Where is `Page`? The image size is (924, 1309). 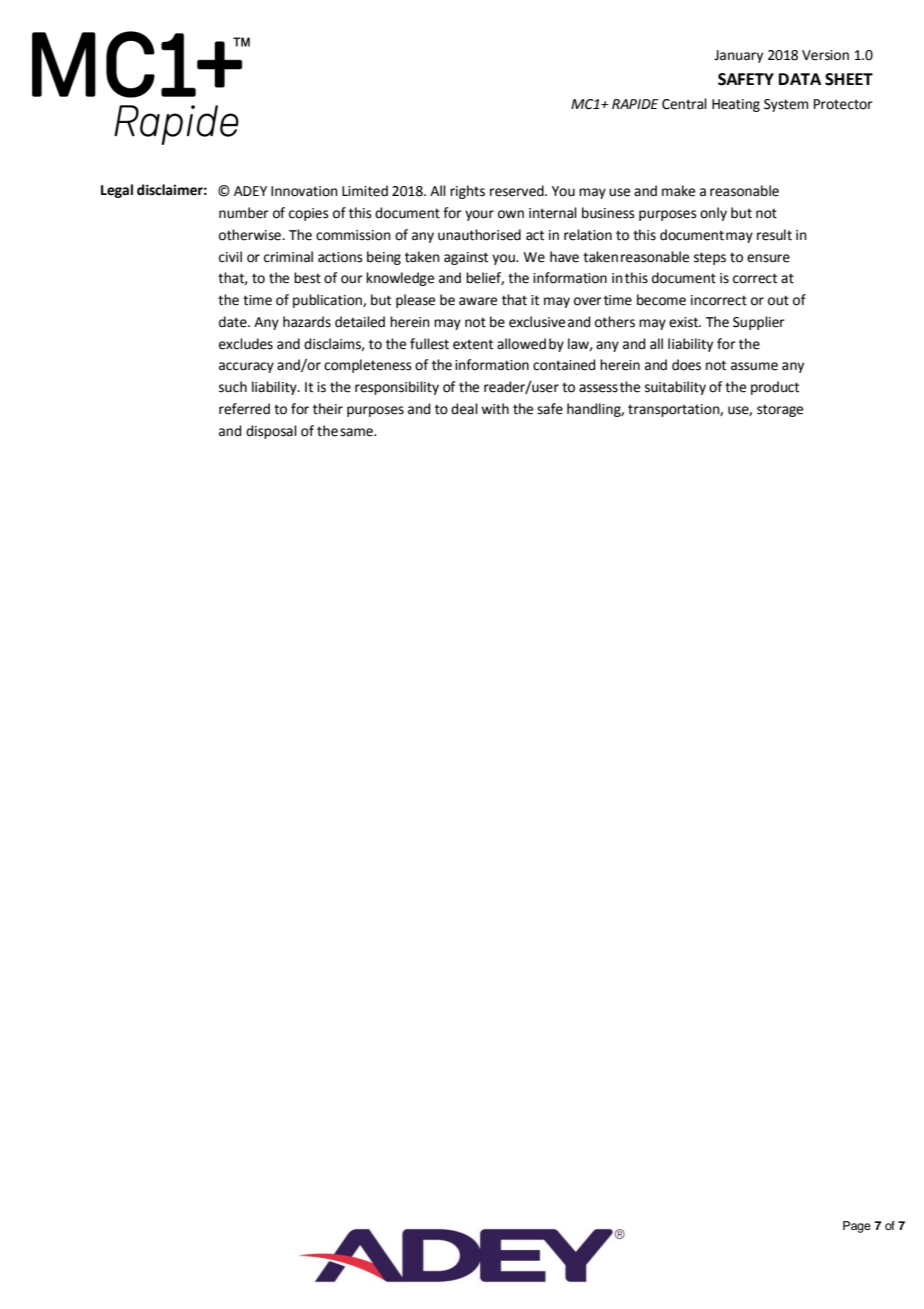 Page is located at coordinates (857, 1227).
